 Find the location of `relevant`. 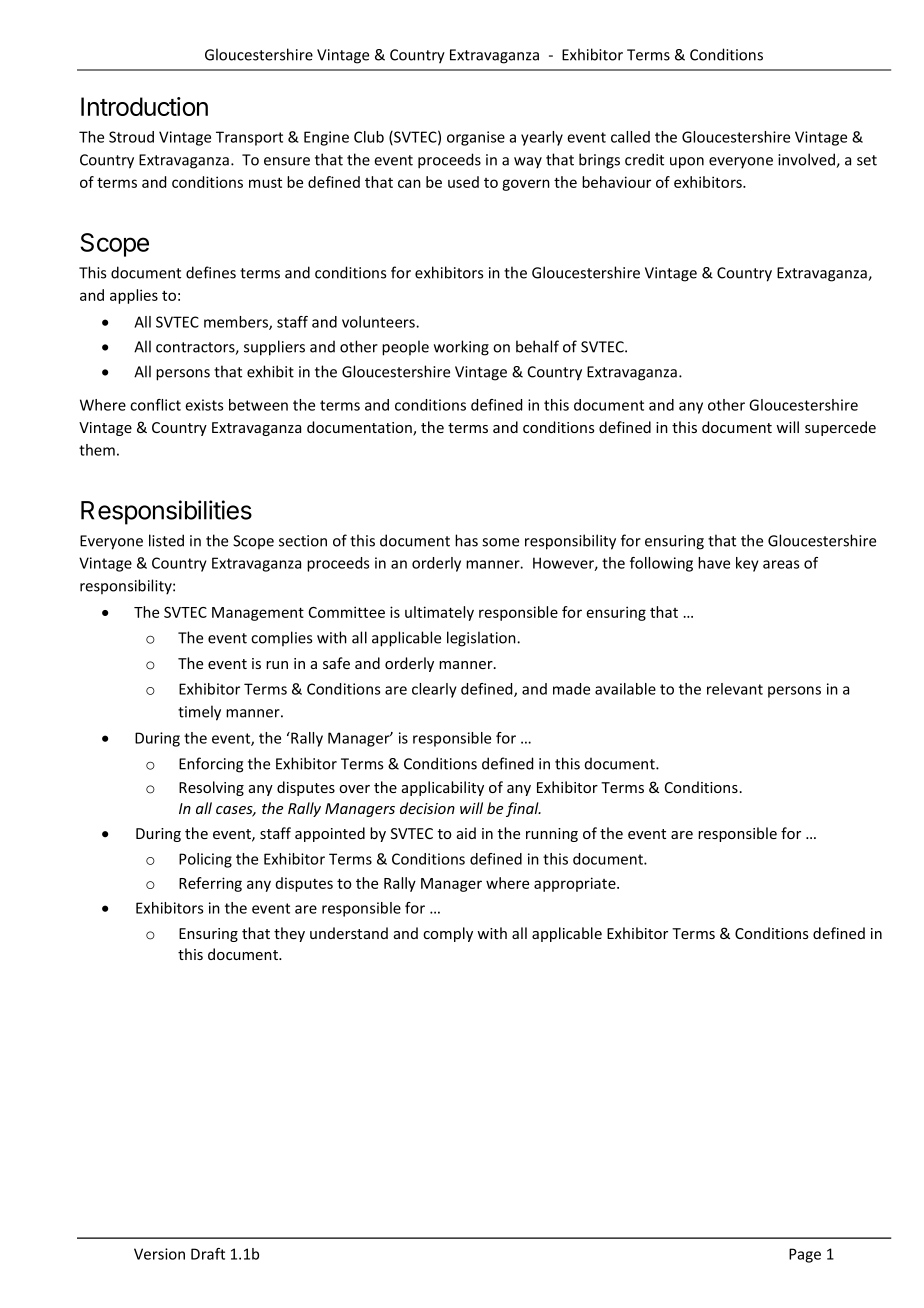

relevant is located at coordinates (735, 689).
